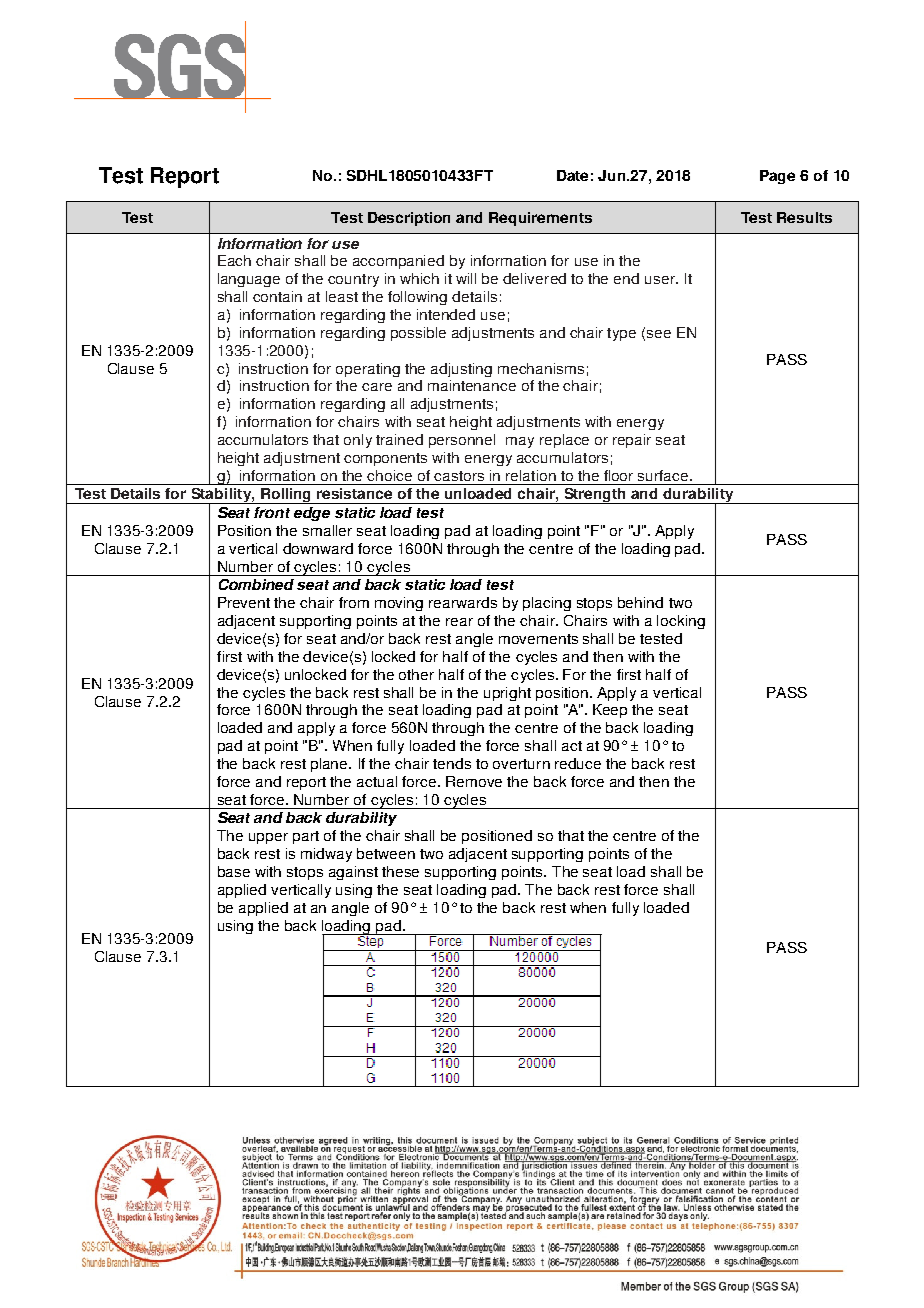  I want to click on surface, so click(664, 475).
